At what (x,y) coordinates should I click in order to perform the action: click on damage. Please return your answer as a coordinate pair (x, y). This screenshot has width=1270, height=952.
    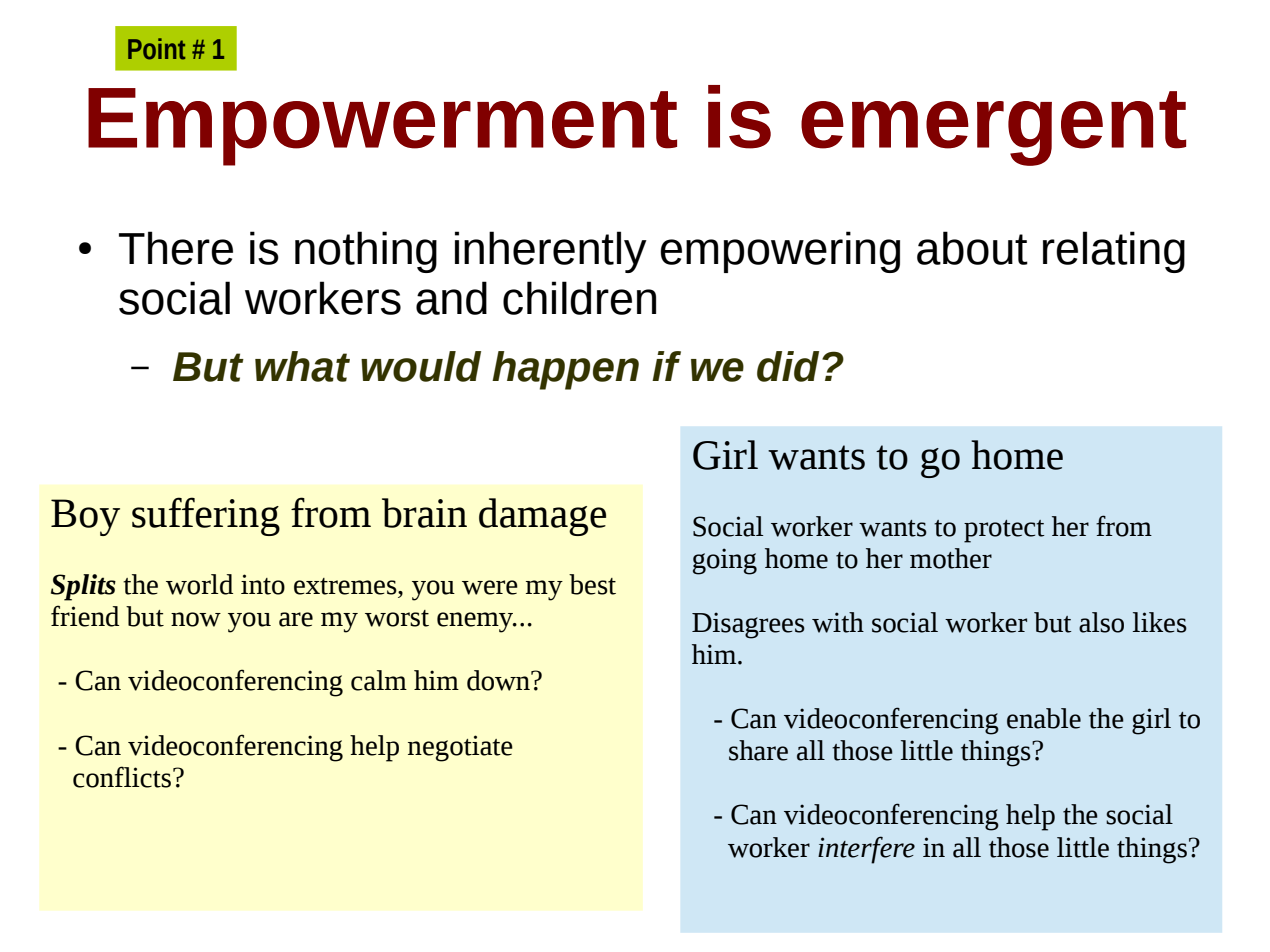
    Looking at the image, I should click on (542, 517).
